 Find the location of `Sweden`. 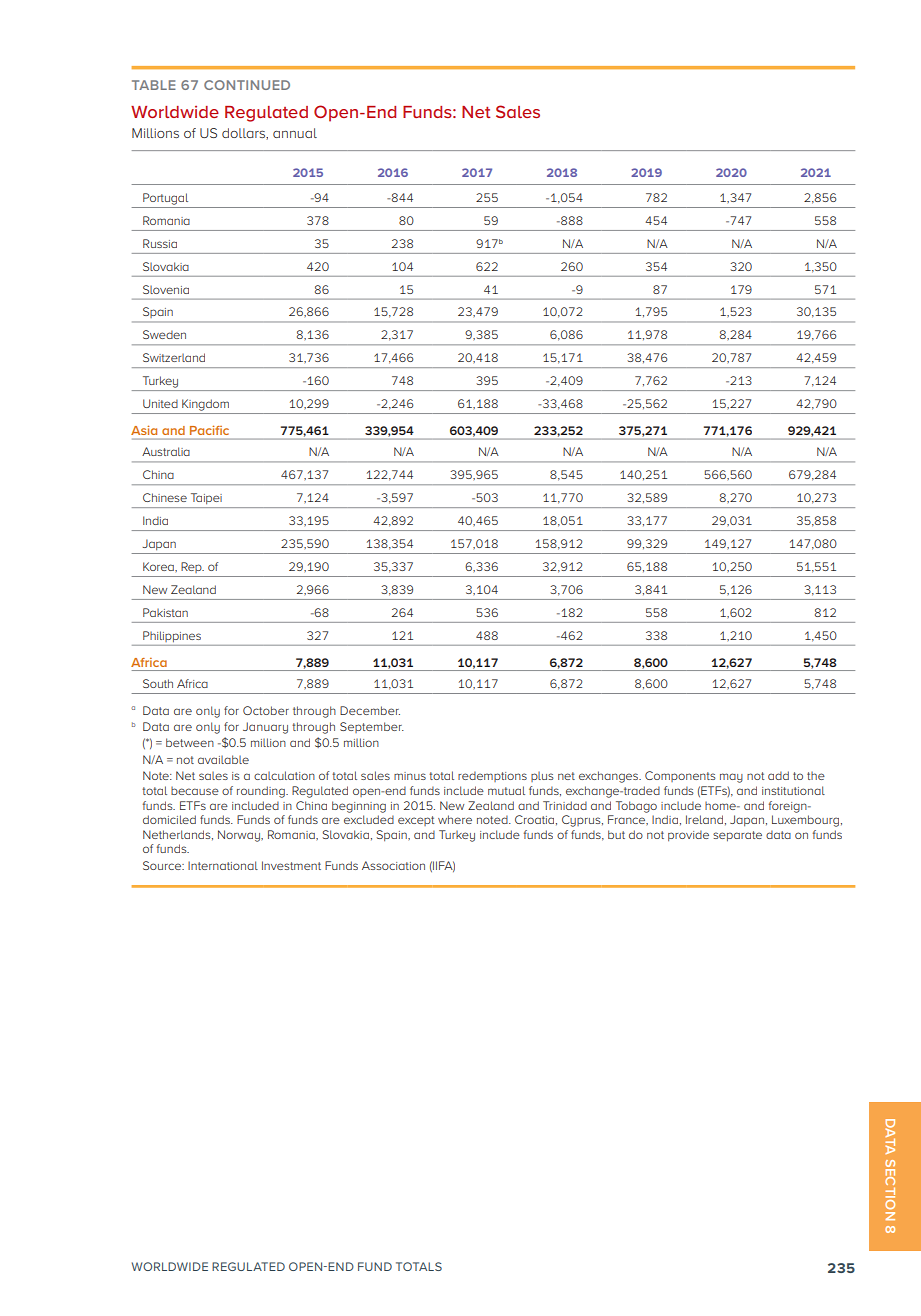

Sweden is located at coordinates (164, 334).
